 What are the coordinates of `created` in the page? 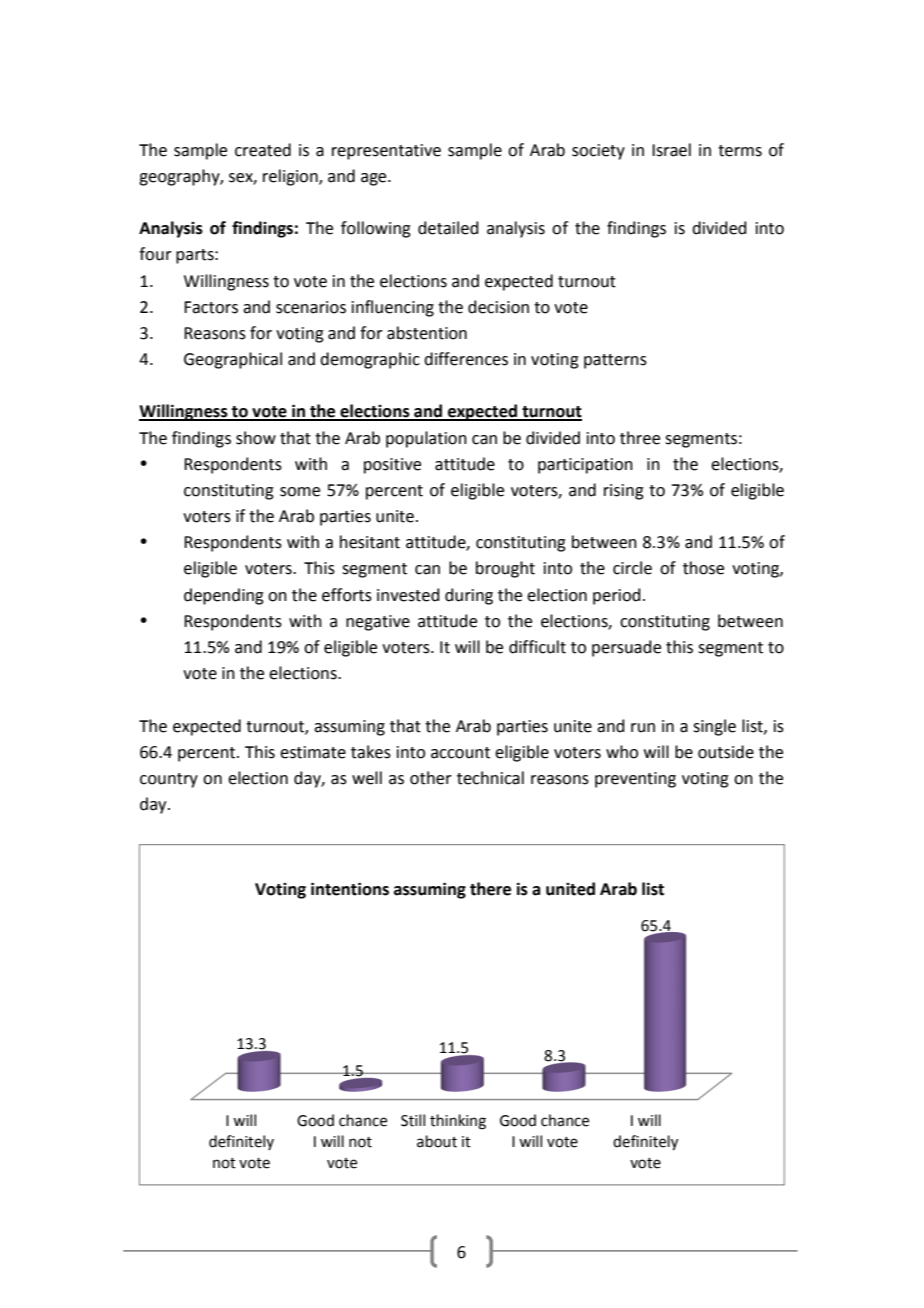 It's located at (263, 150).
